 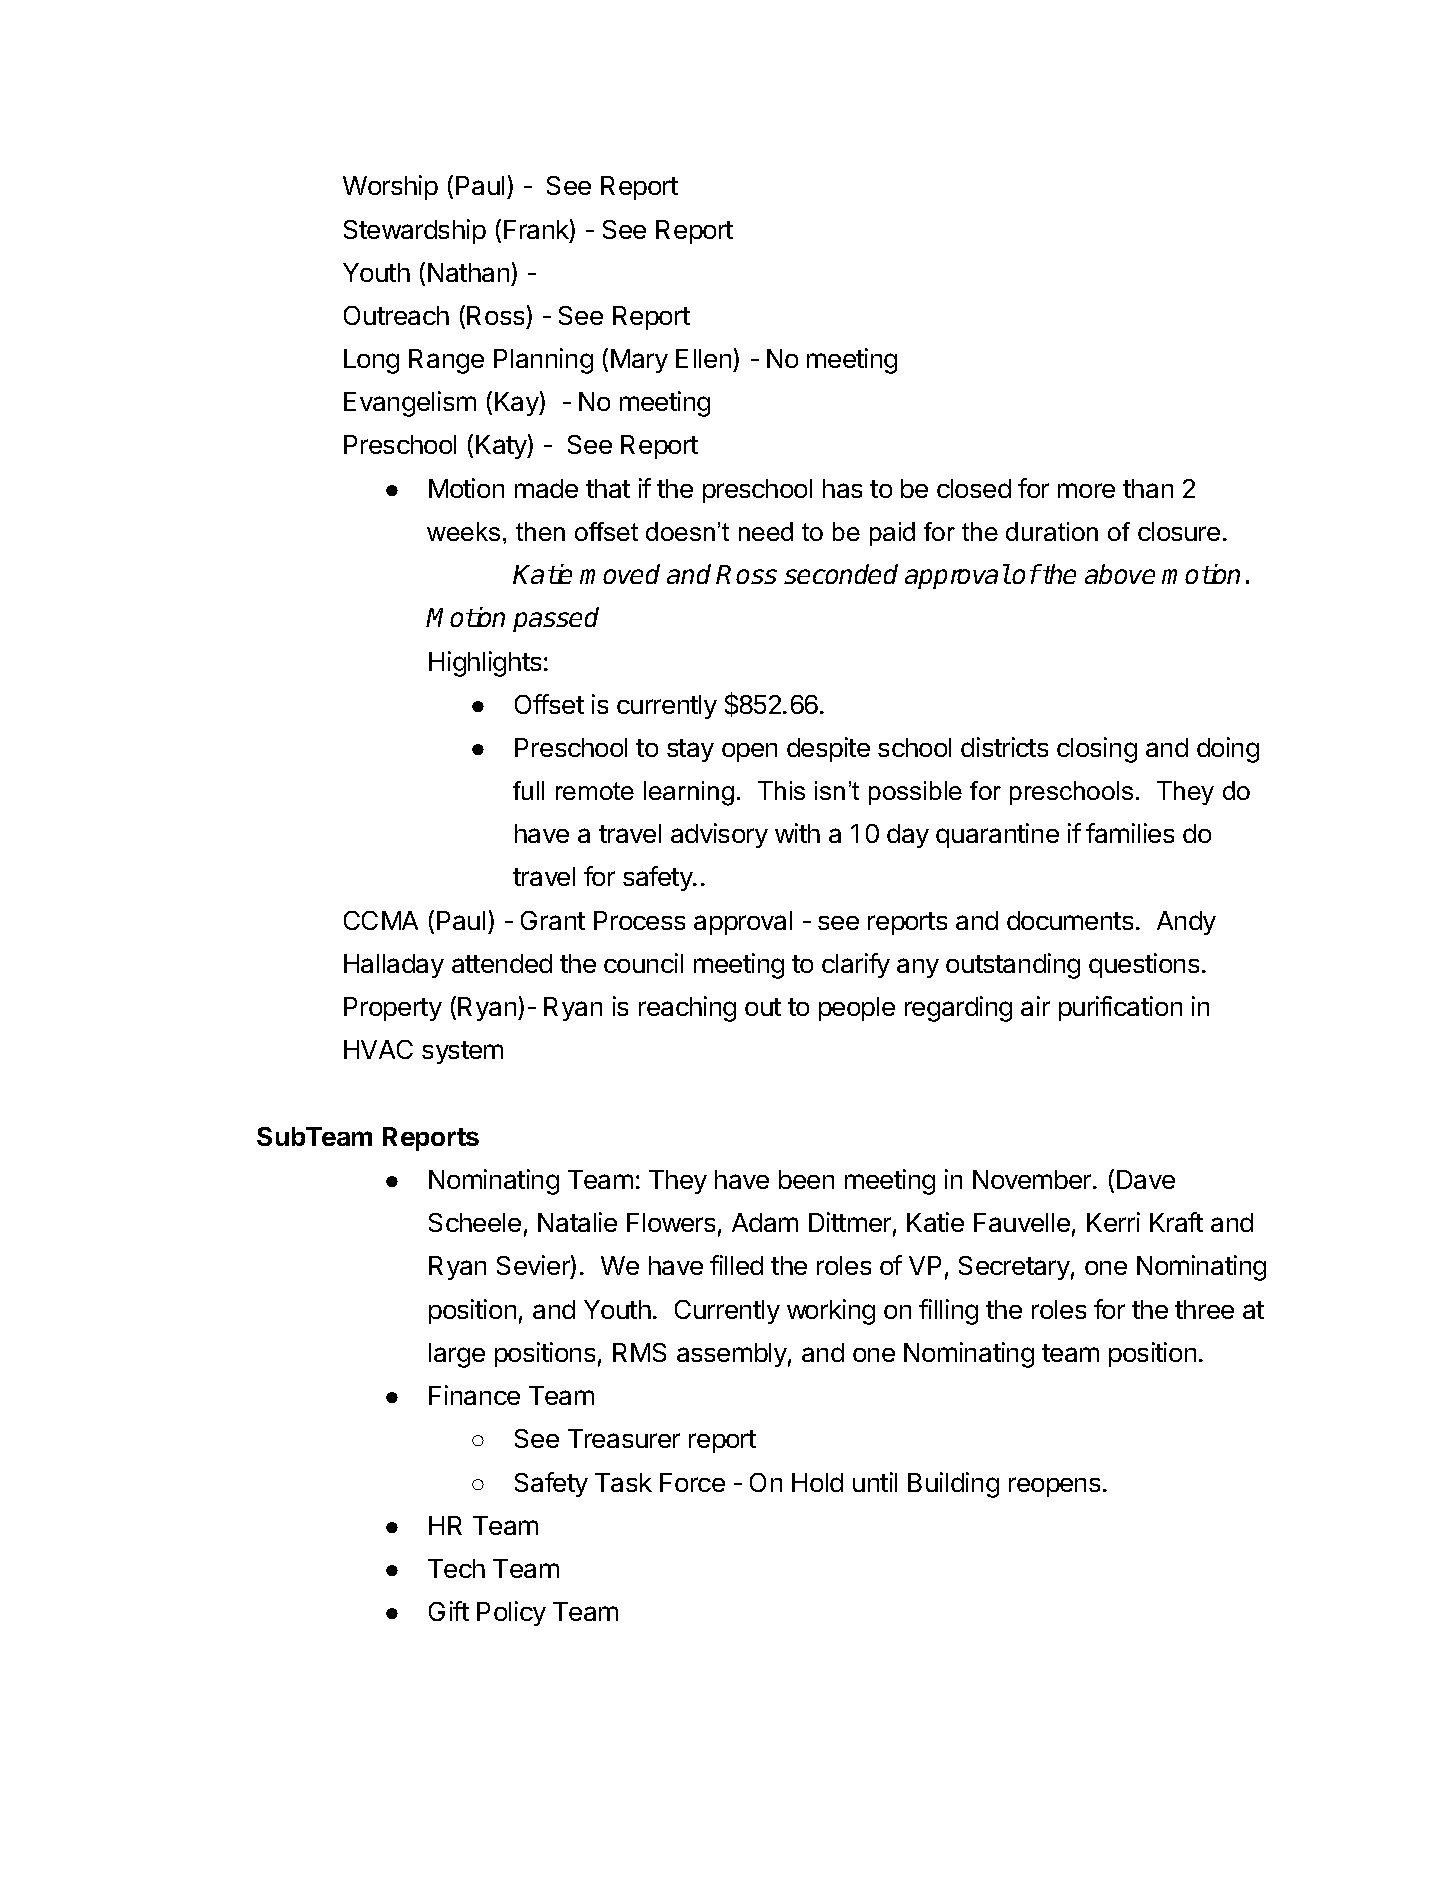 I want to click on Stewardship, so click(x=415, y=231).
